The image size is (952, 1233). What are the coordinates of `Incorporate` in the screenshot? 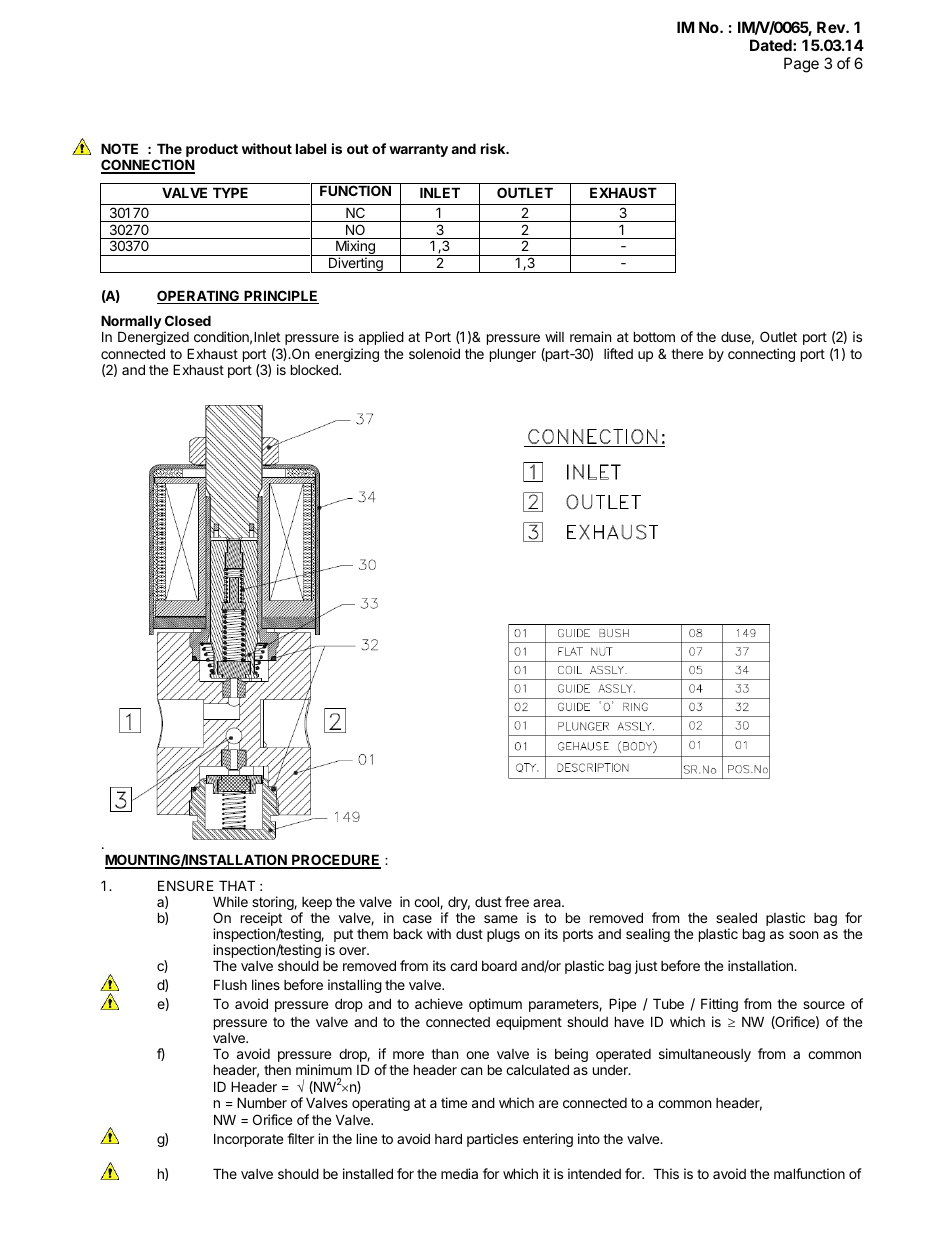 It's located at (248, 1140).
